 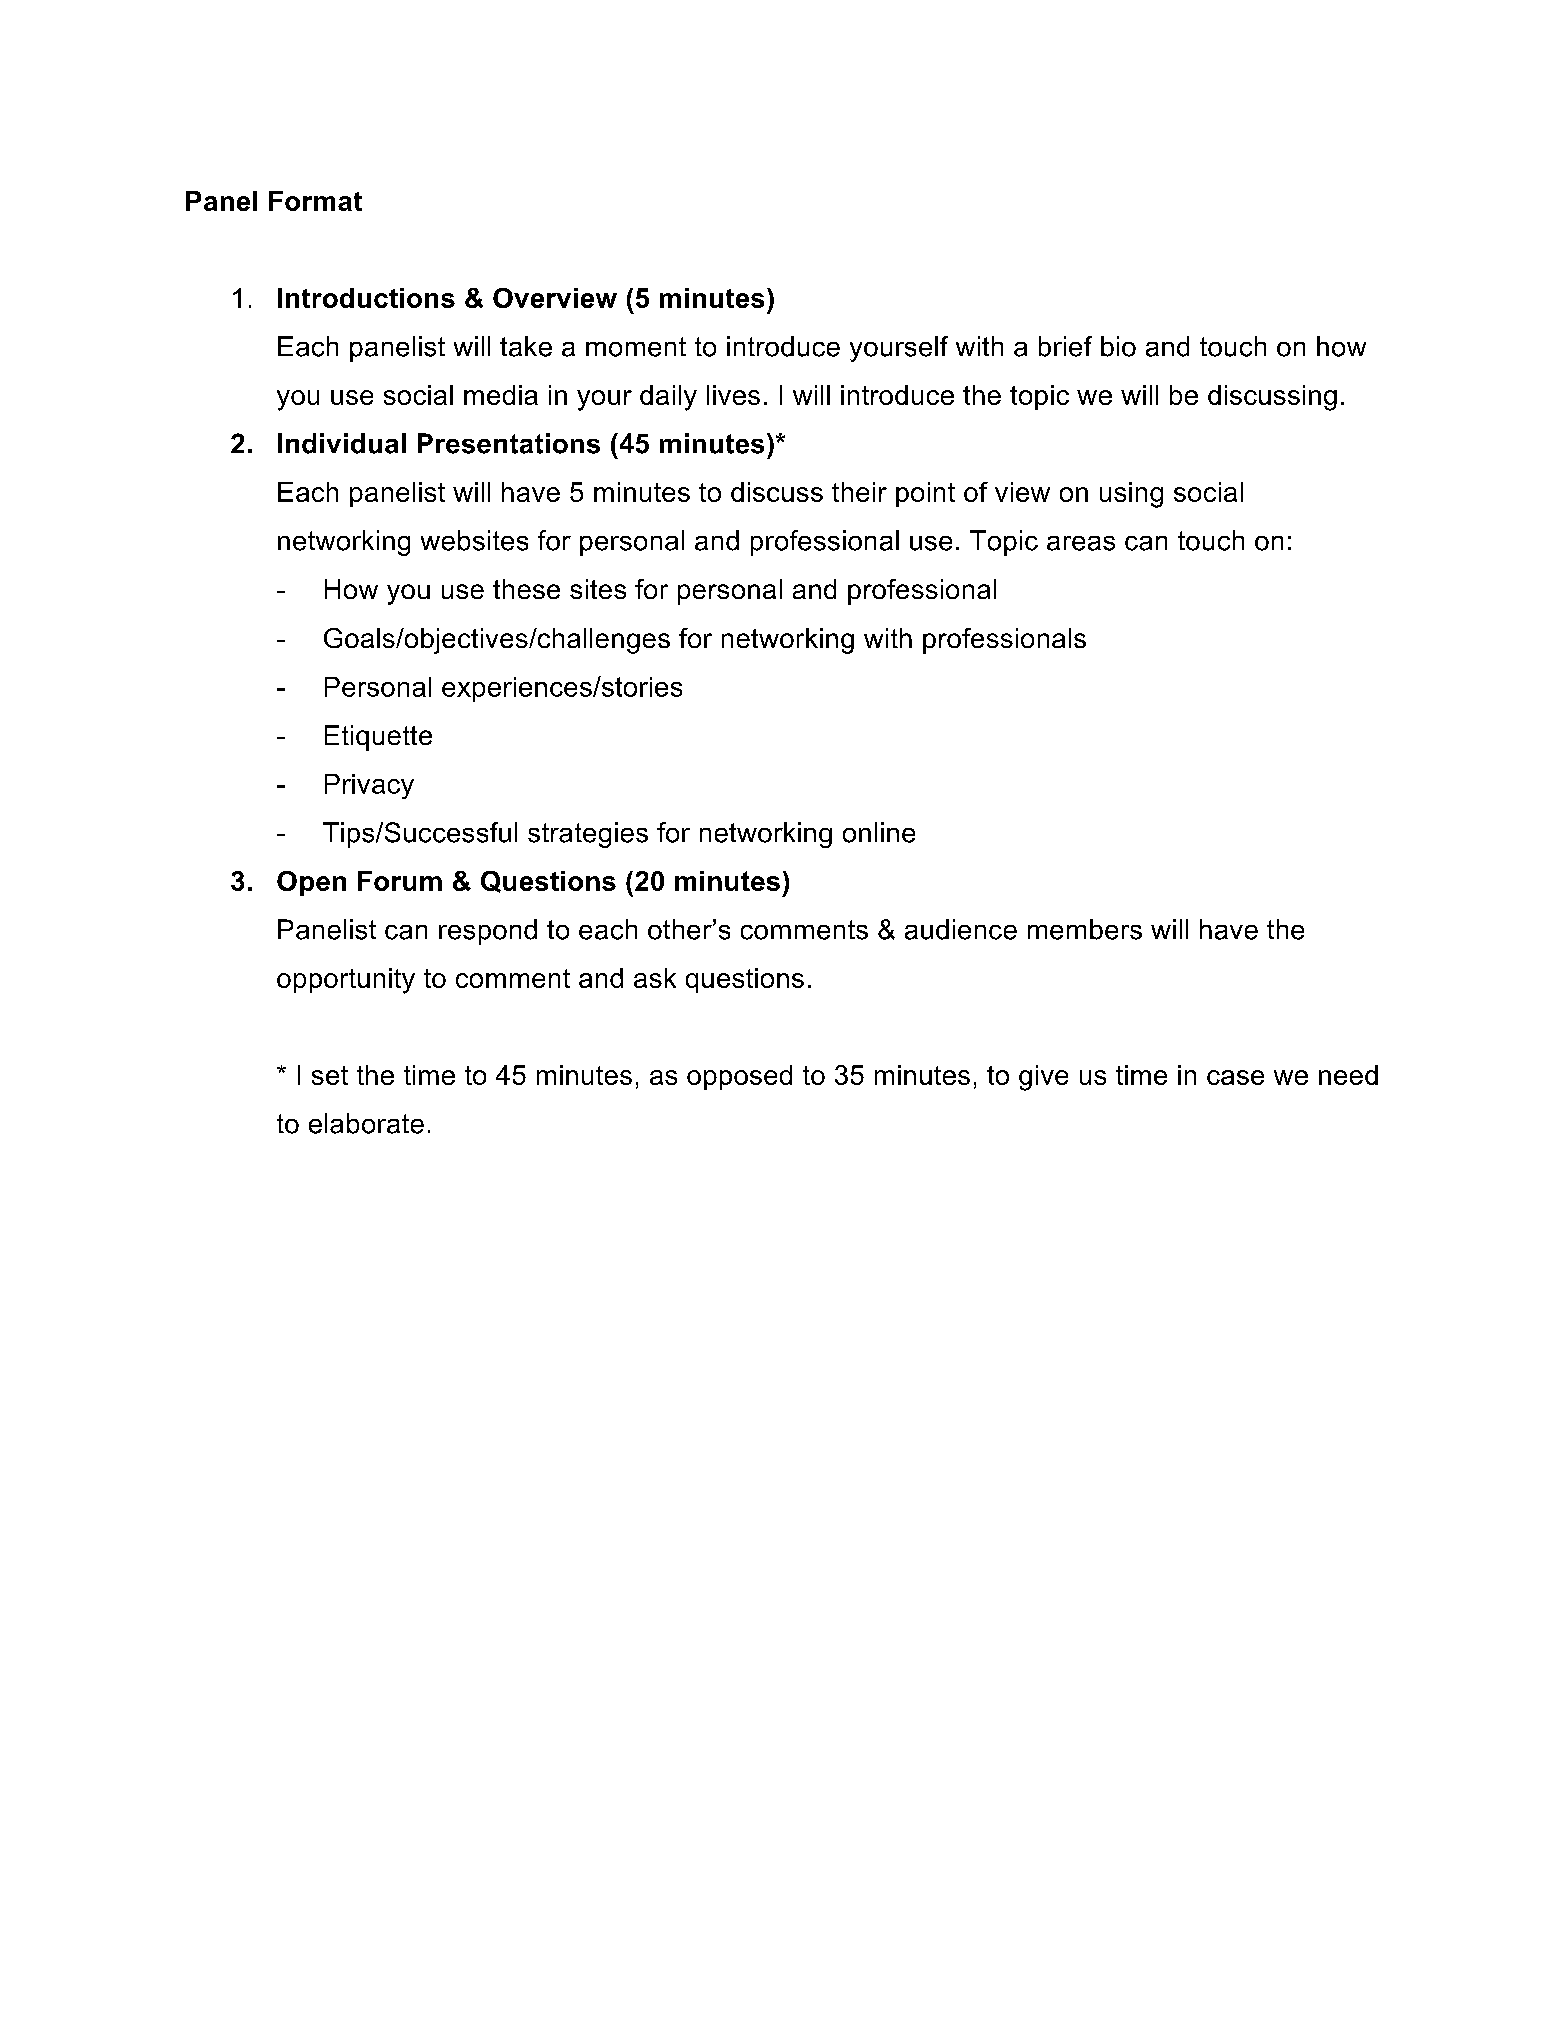 What do you see at coordinates (859, 492) in the image?
I see `their` at bounding box center [859, 492].
